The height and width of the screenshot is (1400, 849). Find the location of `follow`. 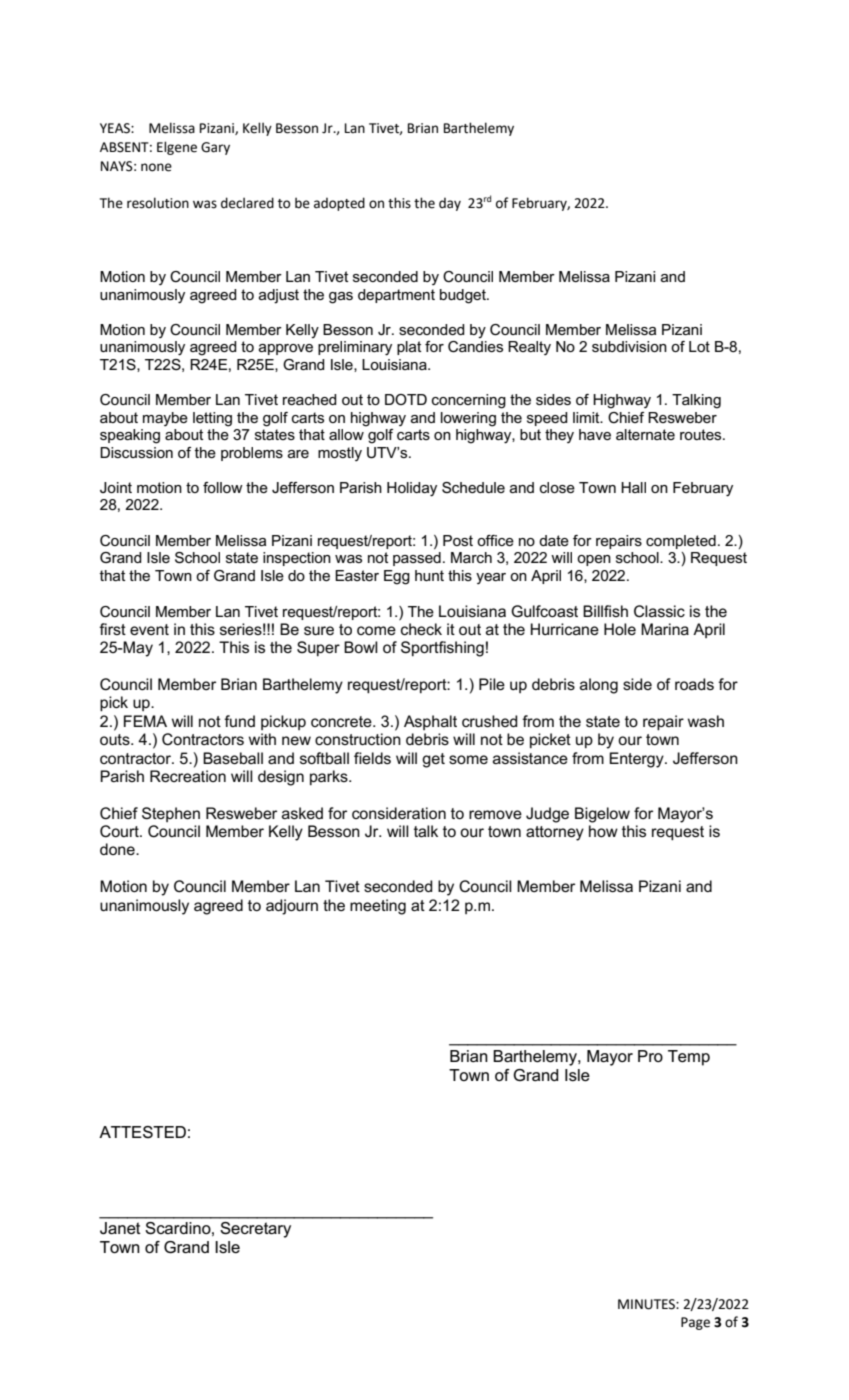

follow is located at coordinates (223, 487).
